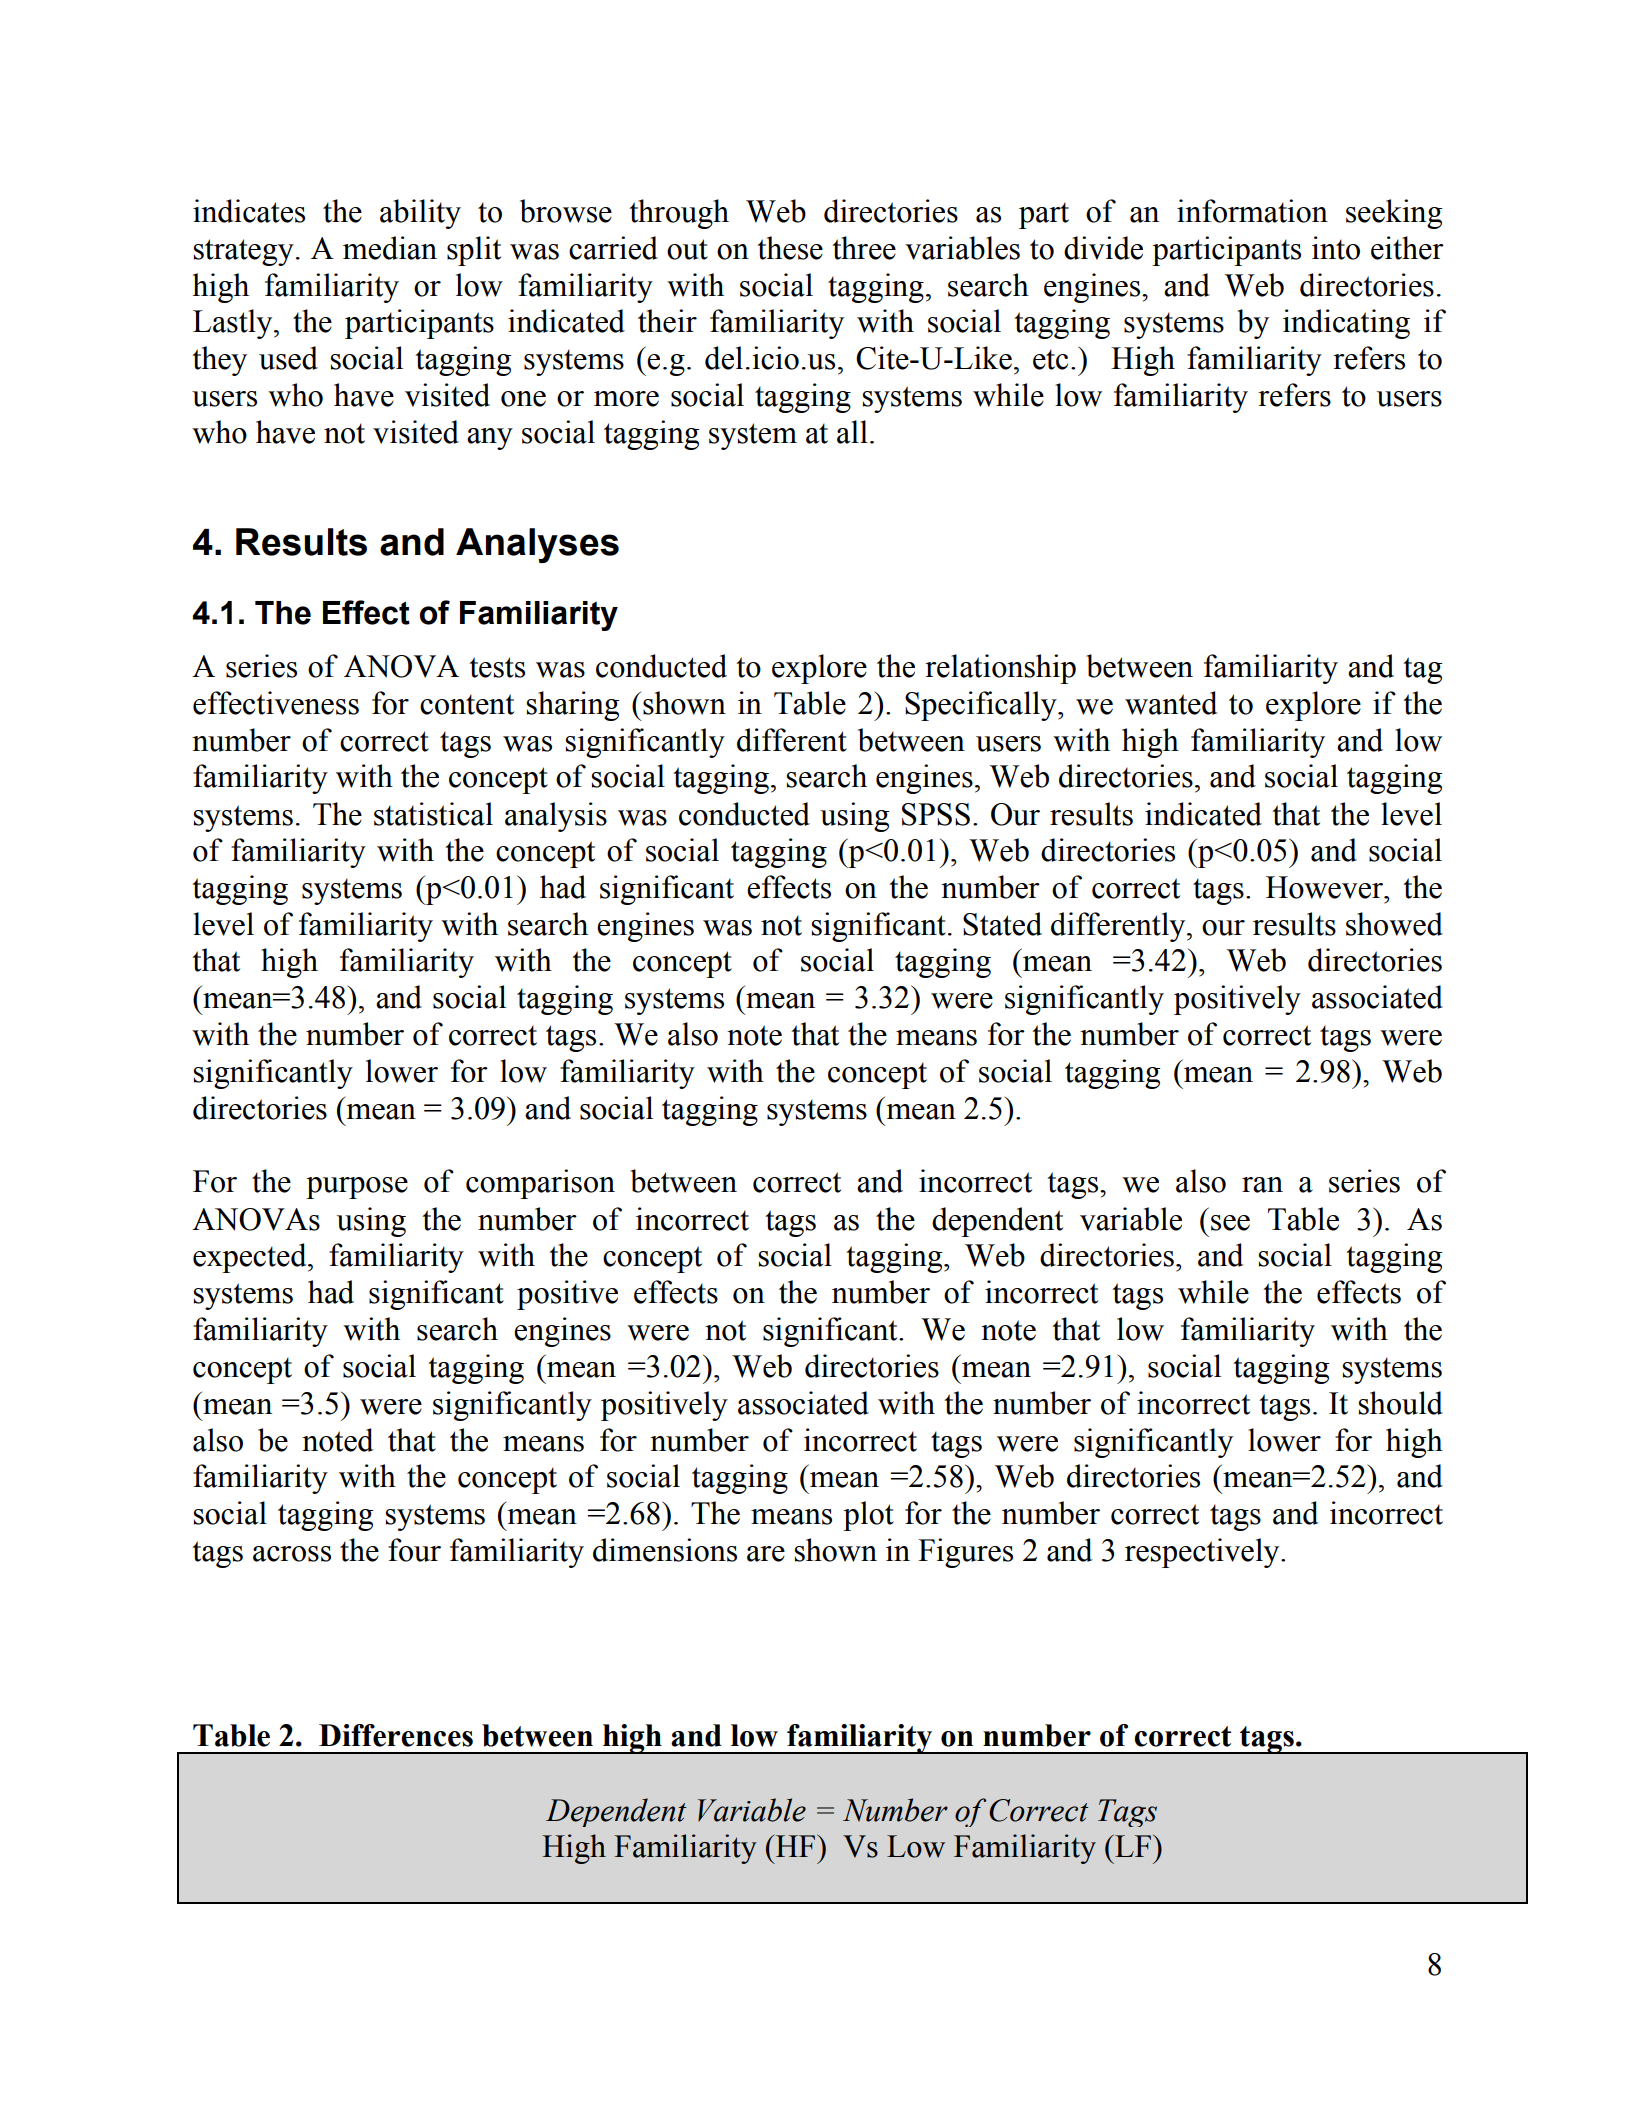 The height and width of the image is (2115, 1635). I want to click on Stated, so click(1002, 924).
